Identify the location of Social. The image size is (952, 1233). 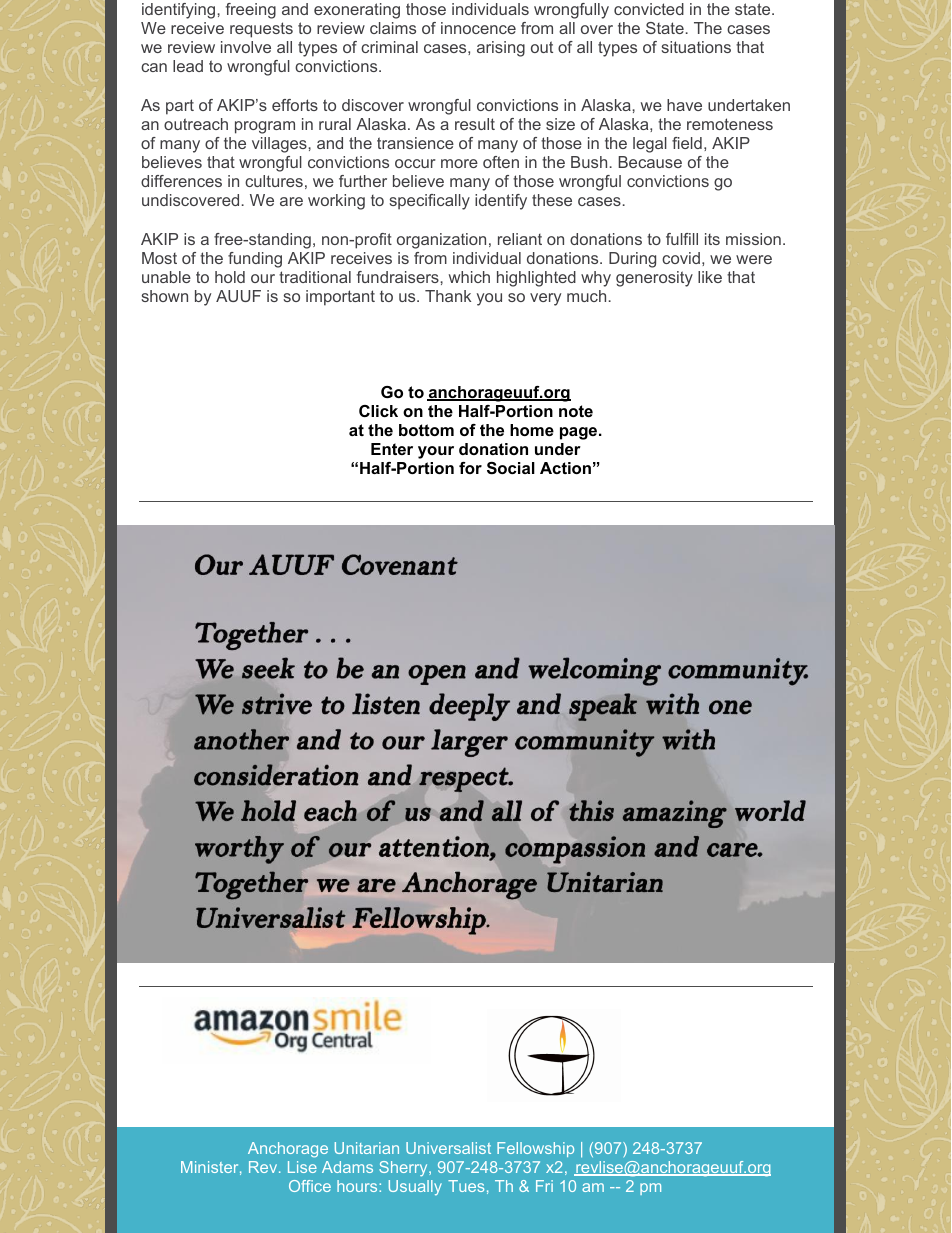
(511, 468).
